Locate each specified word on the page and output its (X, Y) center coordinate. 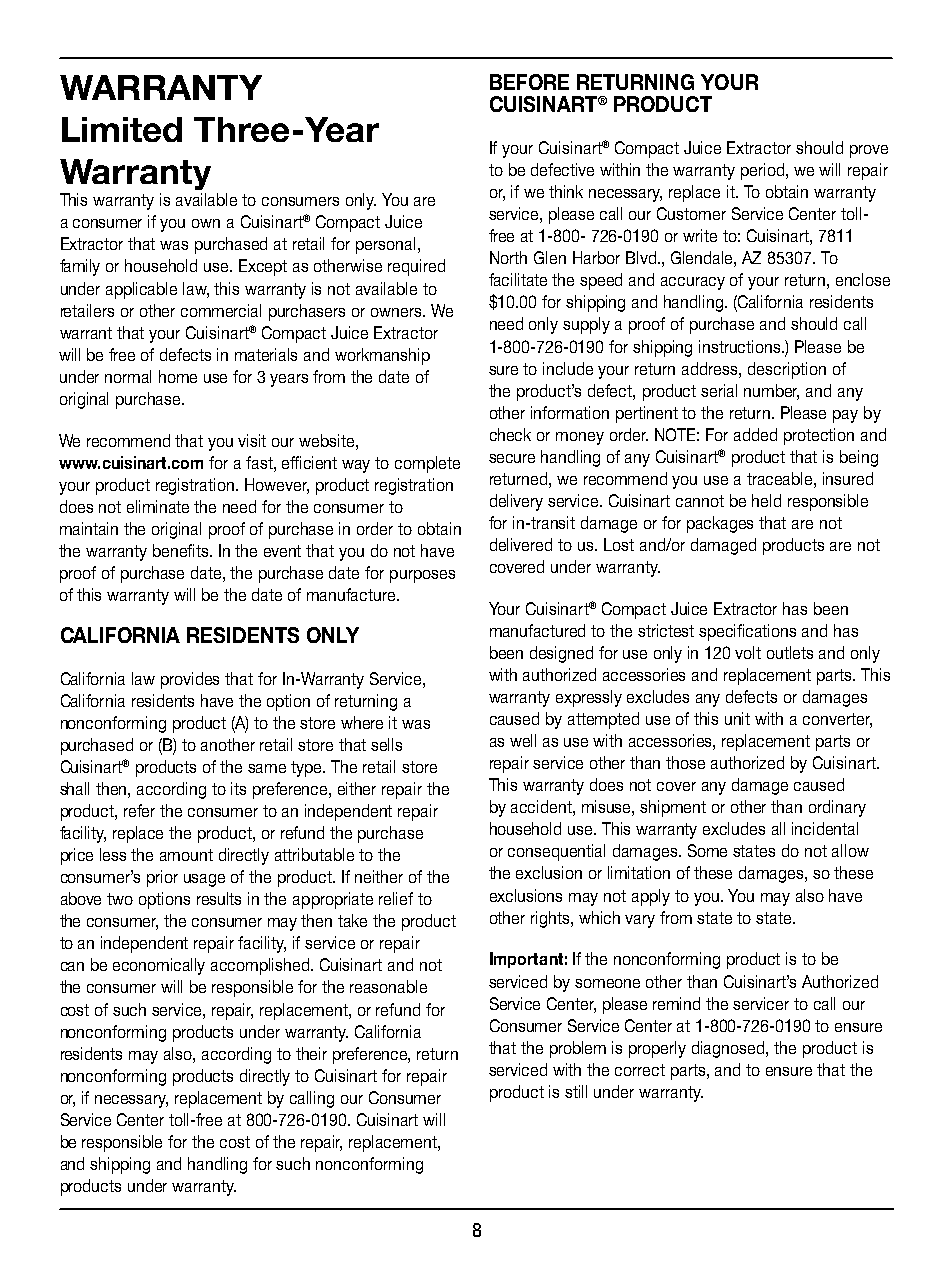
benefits (182, 550)
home (178, 376)
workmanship (382, 356)
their (311, 1053)
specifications (747, 632)
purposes (422, 576)
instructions (741, 346)
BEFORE (529, 82)
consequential (556, 852)
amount (186, 855)
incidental (825, 828)
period (764, 171)
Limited (122, 129)
